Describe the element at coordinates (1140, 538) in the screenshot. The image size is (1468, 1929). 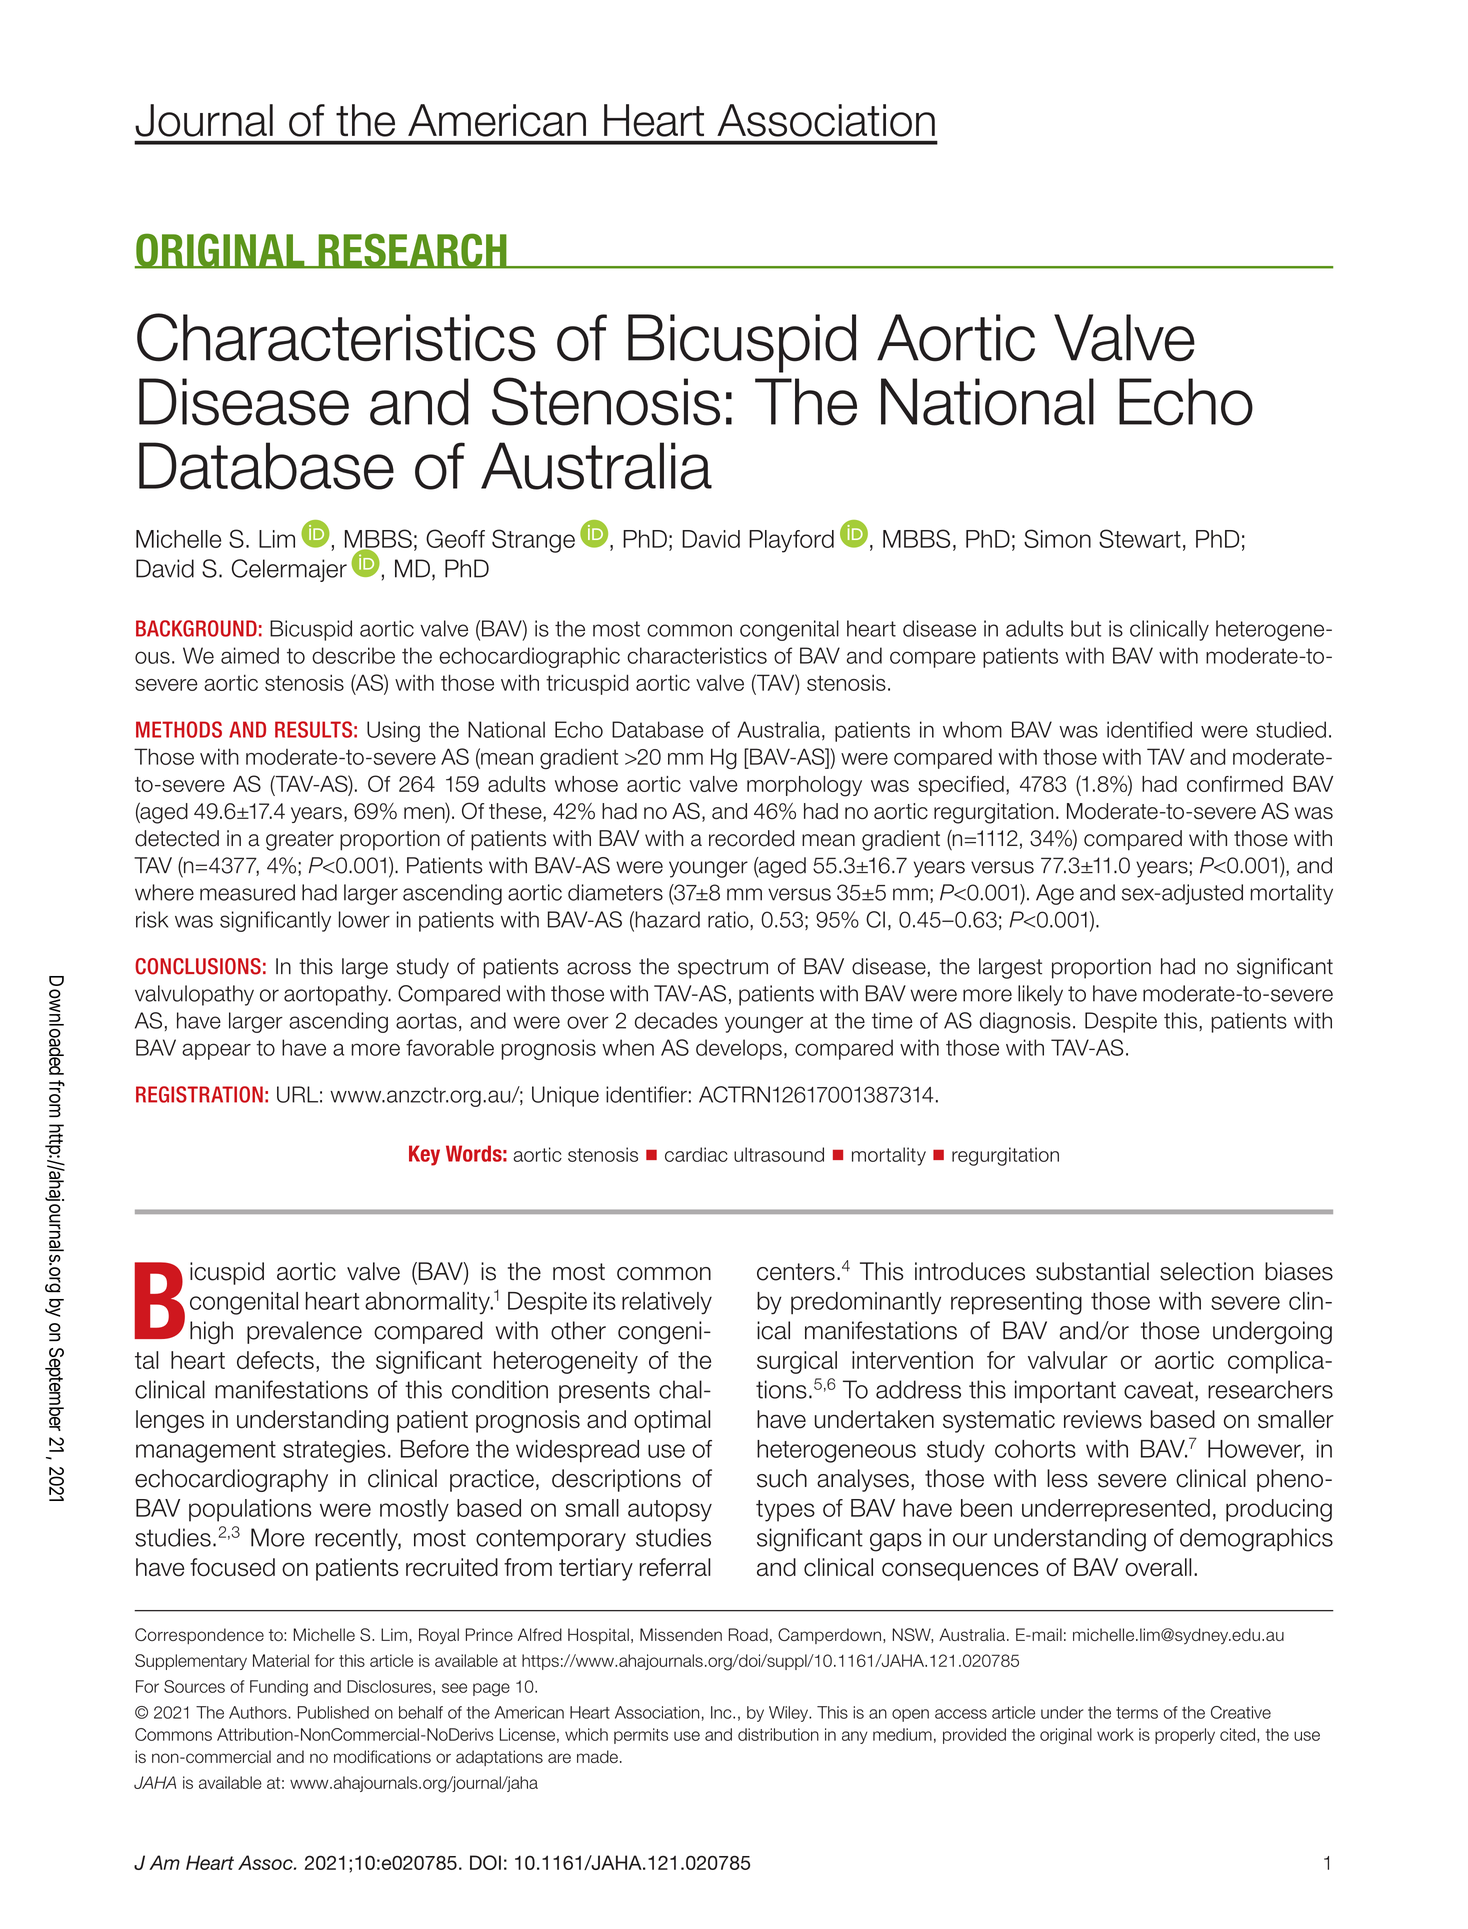
I see `Stewart` at that location.
